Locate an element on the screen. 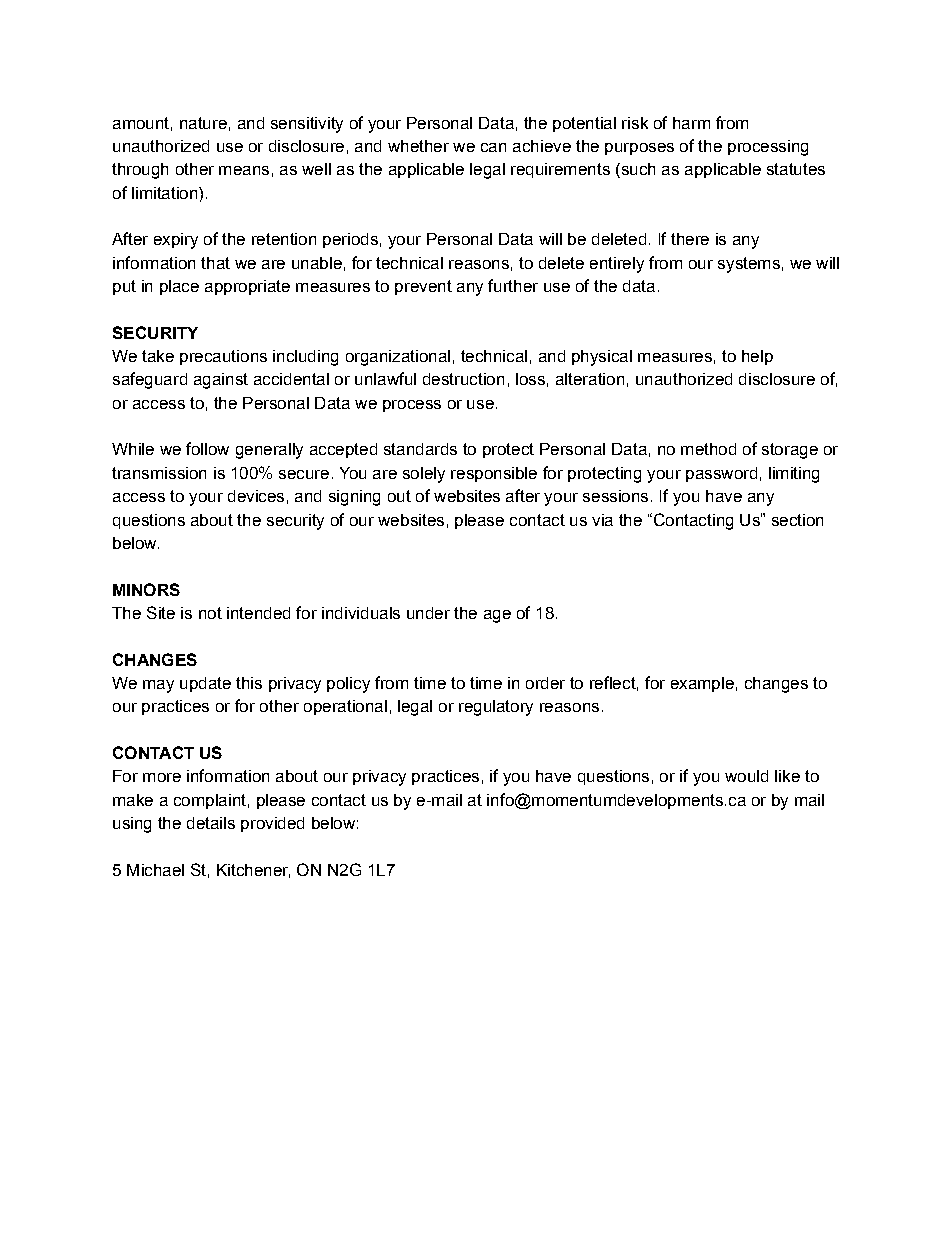 The image size is (952, 1233). nature is located at coordinates (203, 123).
